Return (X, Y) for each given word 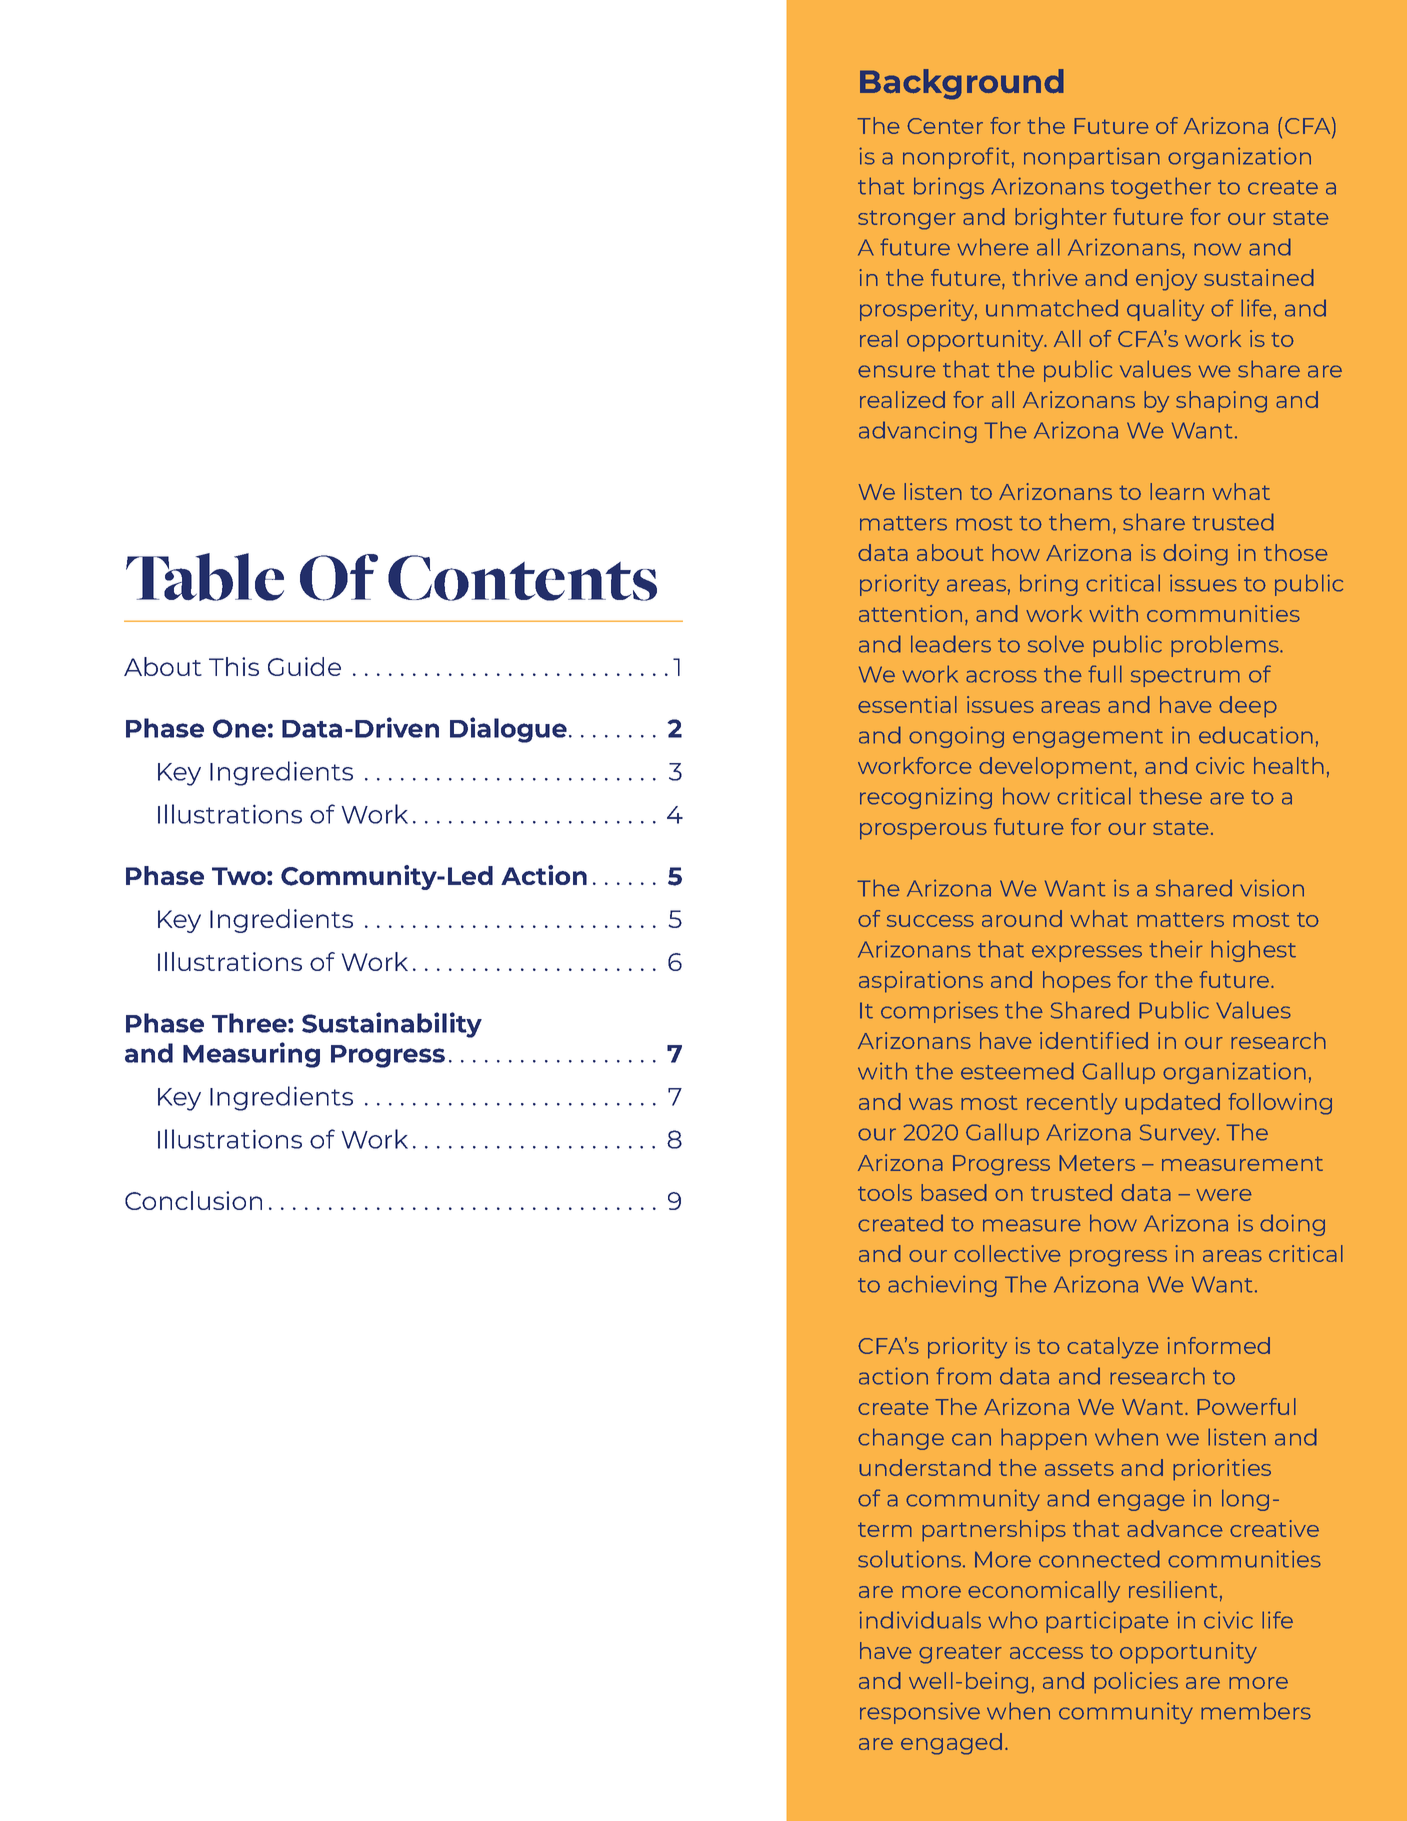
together (1161, 188)
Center (945, 126)
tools (885, 1192)
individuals (920, 1620)
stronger (907, 220)
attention (910, 613)
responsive (920, 1713)
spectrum (1185, 677)
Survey (1179, 1134)
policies (1136, 1683)
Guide (304, 666)
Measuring (251, 1055)
